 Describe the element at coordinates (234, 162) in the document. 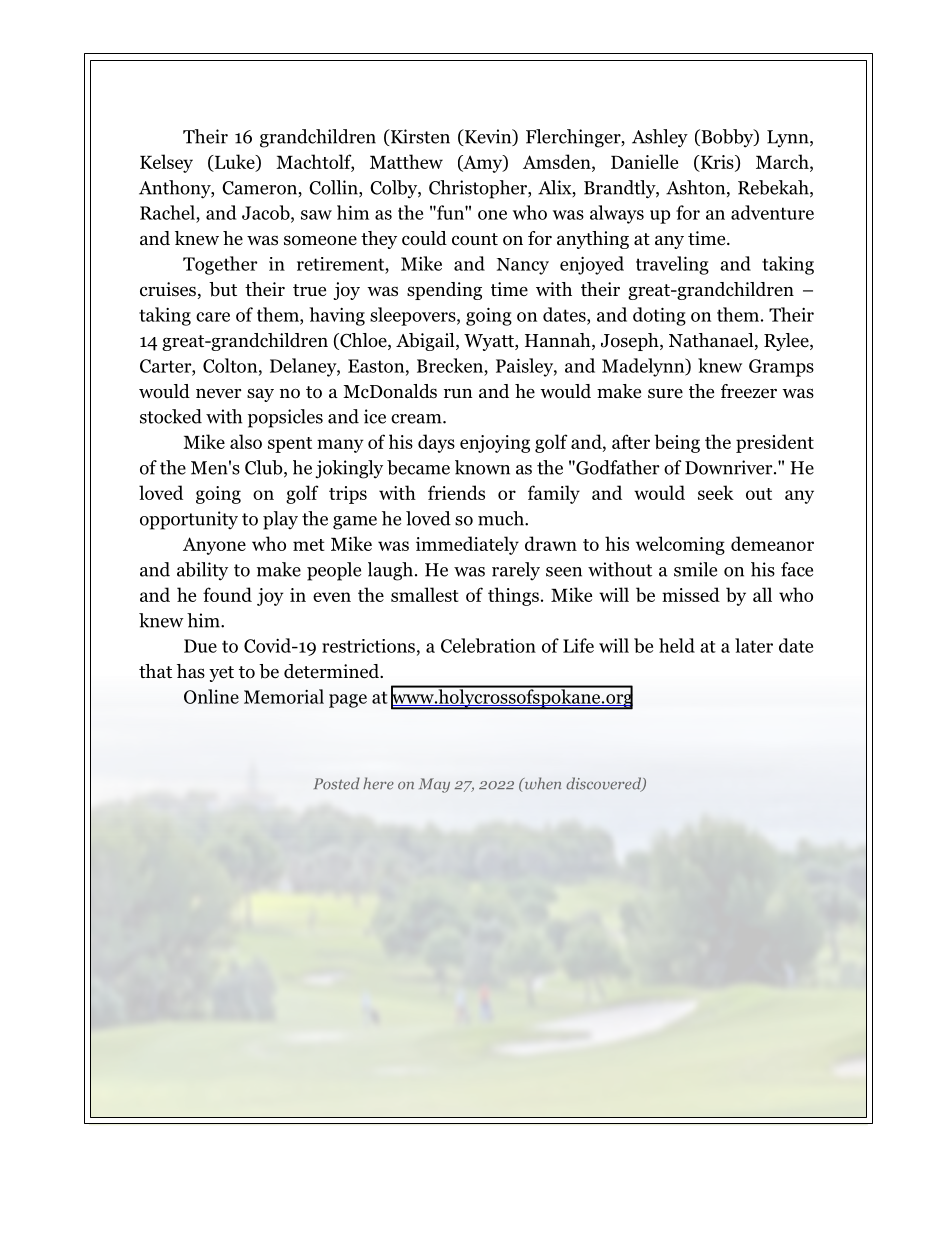

I see `Luke` at that location.
